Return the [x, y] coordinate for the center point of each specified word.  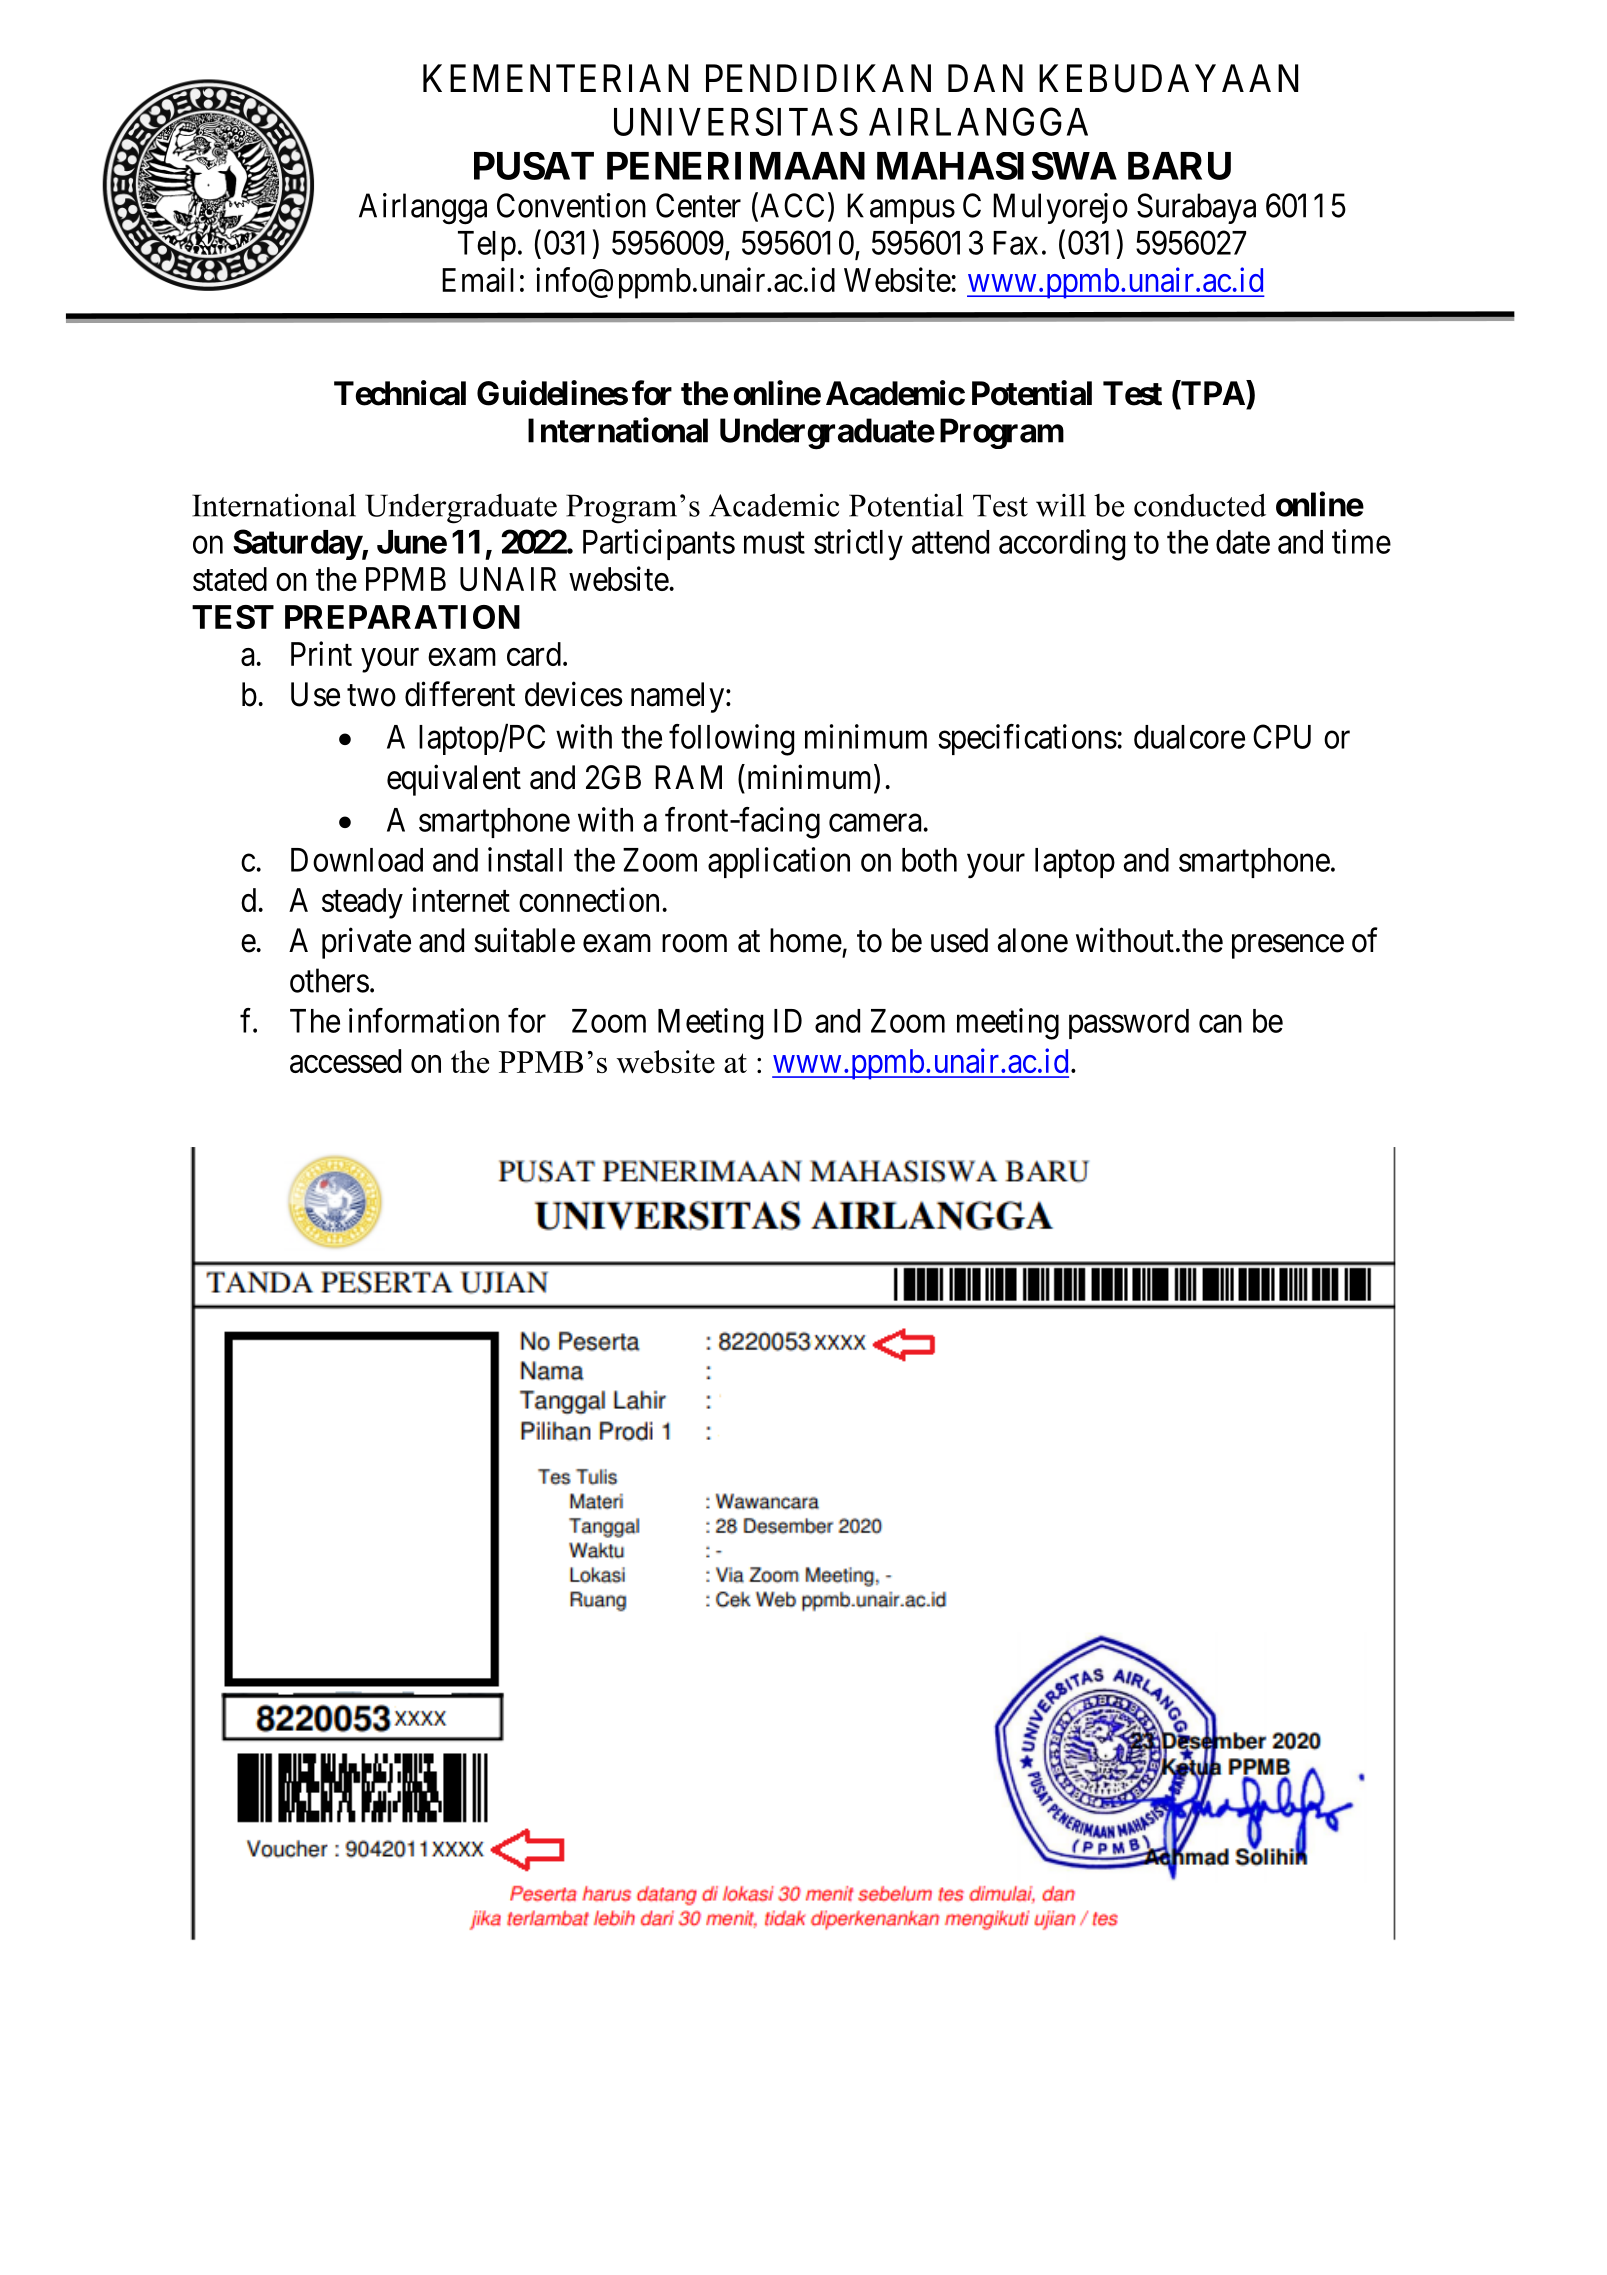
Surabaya [1196, 208]
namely [677, 697]
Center [698, 205]
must [774, 543]
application [779, 862]
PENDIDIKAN [818, 78]
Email [478, 279]
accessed [345, 1061]
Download [357, 860]
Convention [571, 205]
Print [321, 653]
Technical [400, 393]
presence [1288, 947]
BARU [1179, 166]
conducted [1200, 505]
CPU [1282, 736]
